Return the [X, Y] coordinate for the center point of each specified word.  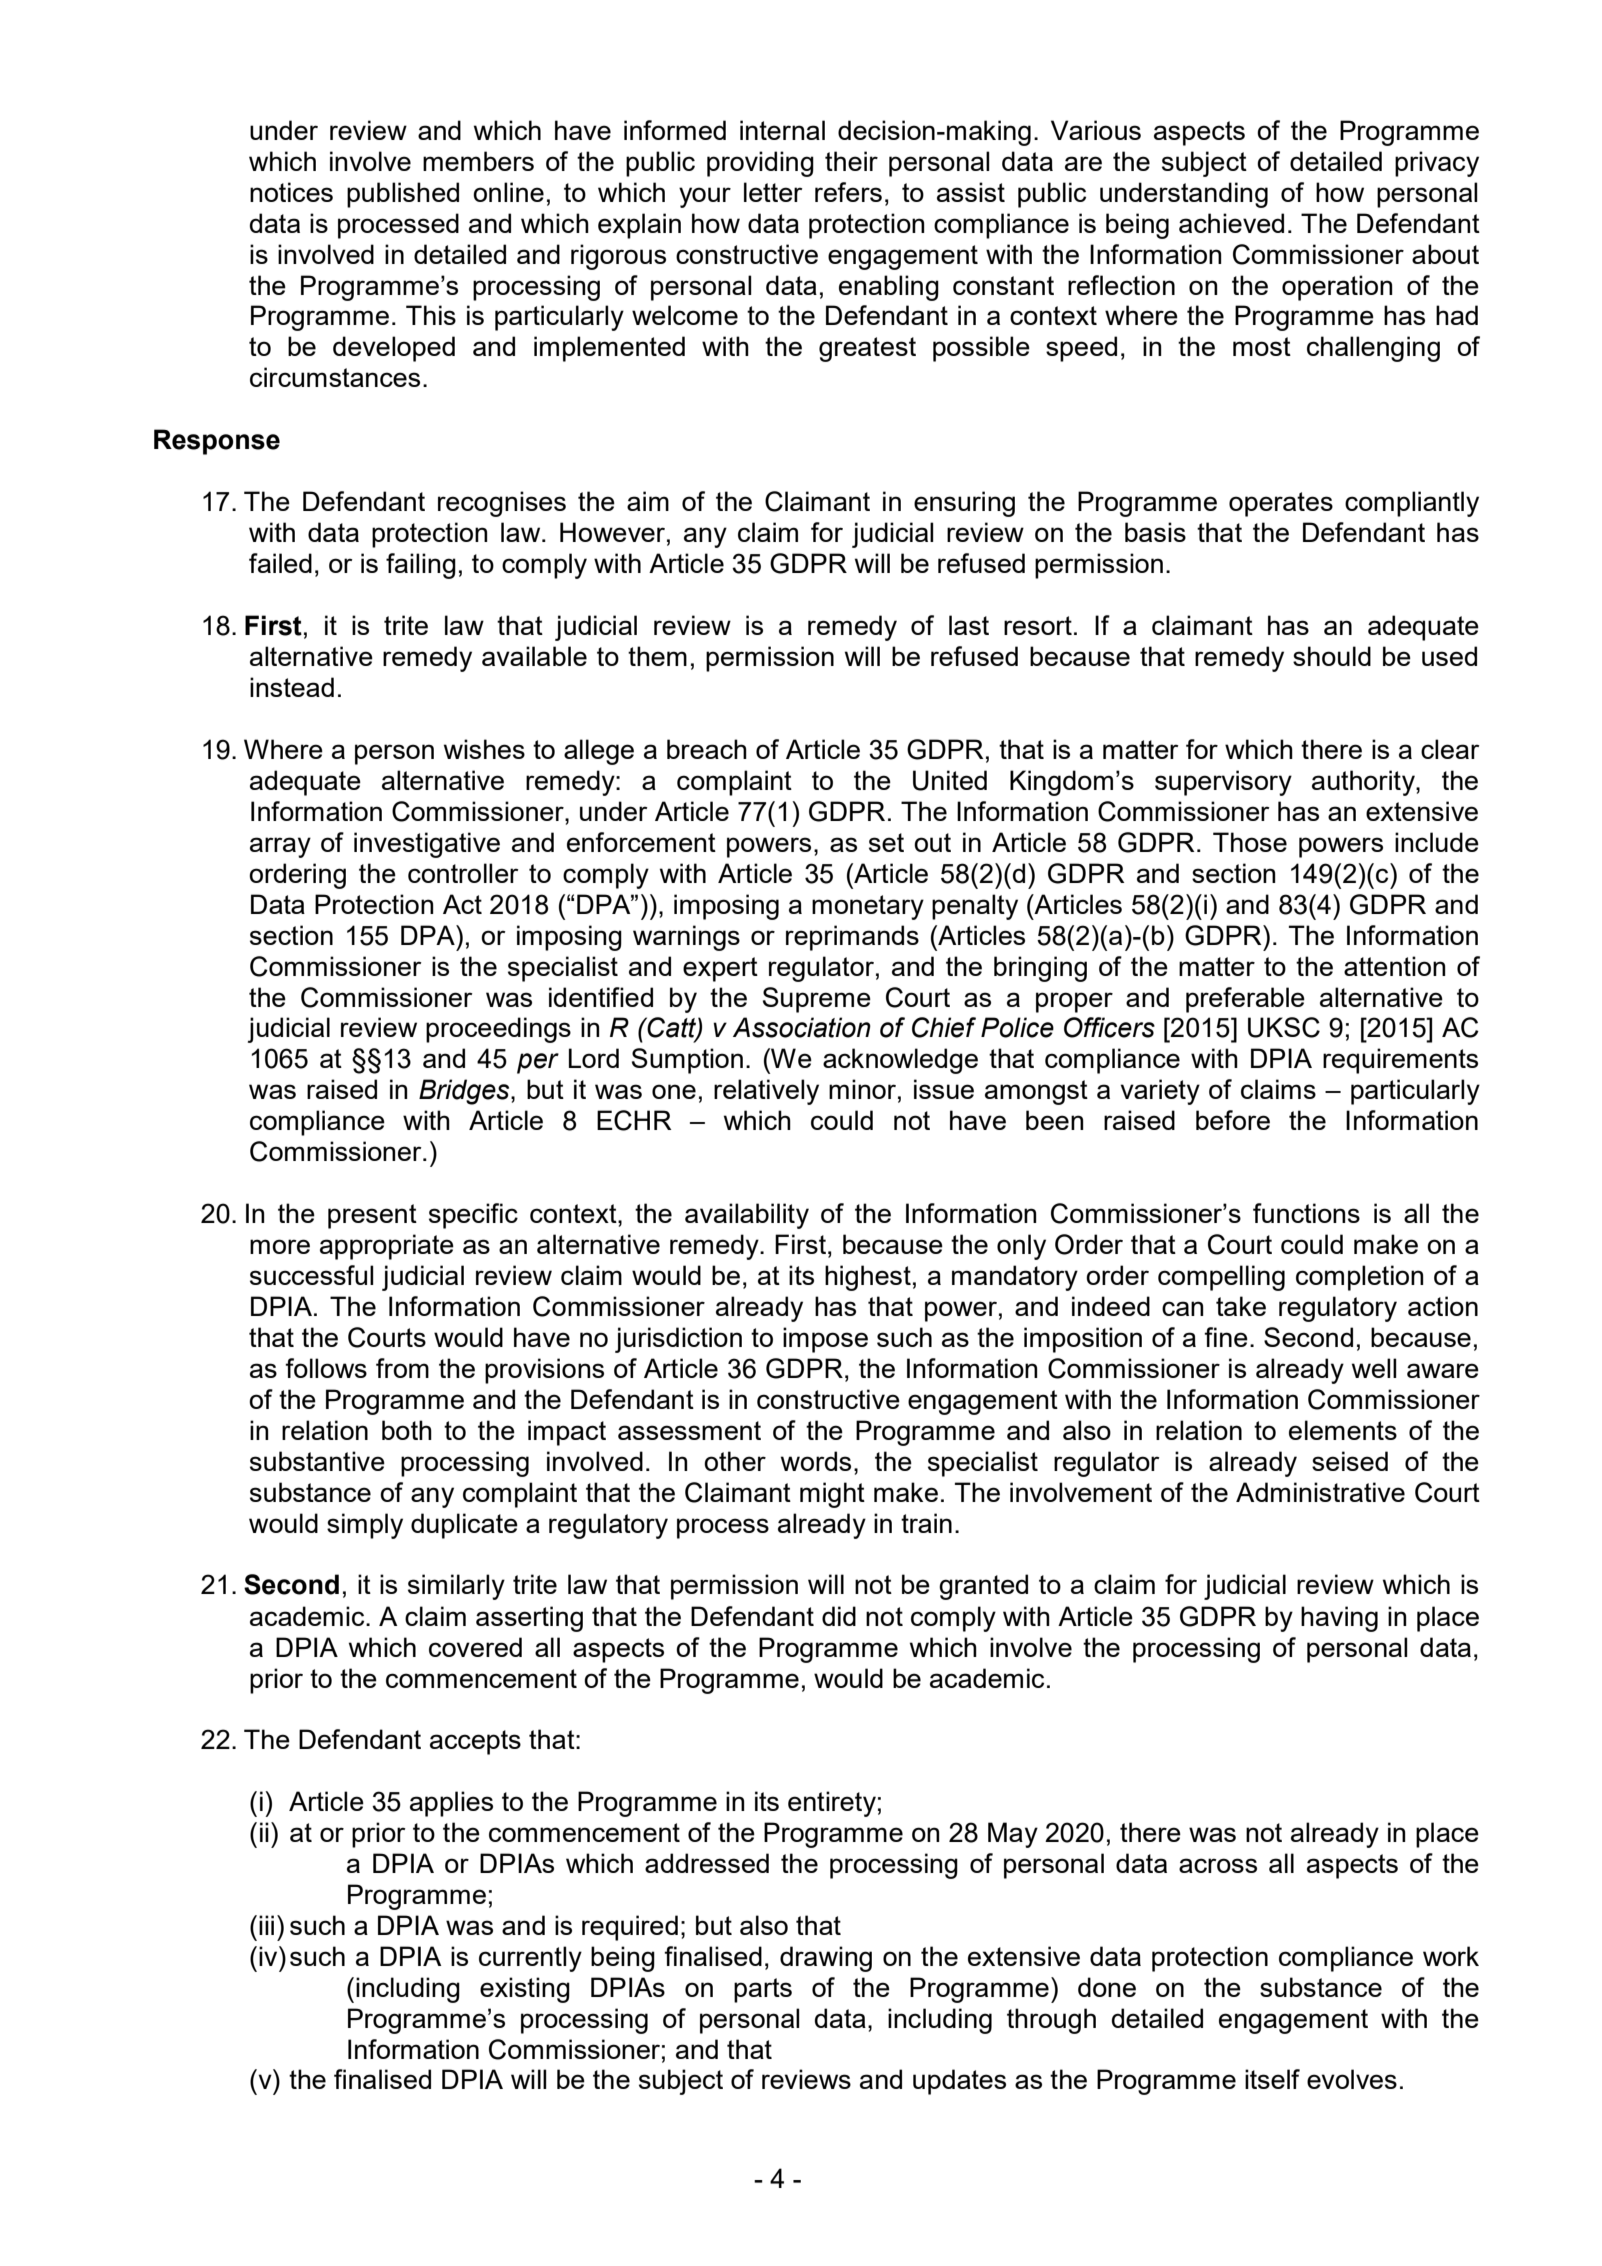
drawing [826, 1959]
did [839, 1616]
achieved [1231, 223]
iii [266, 1925]
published [403, 195]
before [1233, 1120]
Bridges [465, 1092]
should [1332, 656]
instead [292, 687]
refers [848, 192]
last [969, 625]
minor [862, 1089]
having [1339, 1619]
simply [365, 1526]
